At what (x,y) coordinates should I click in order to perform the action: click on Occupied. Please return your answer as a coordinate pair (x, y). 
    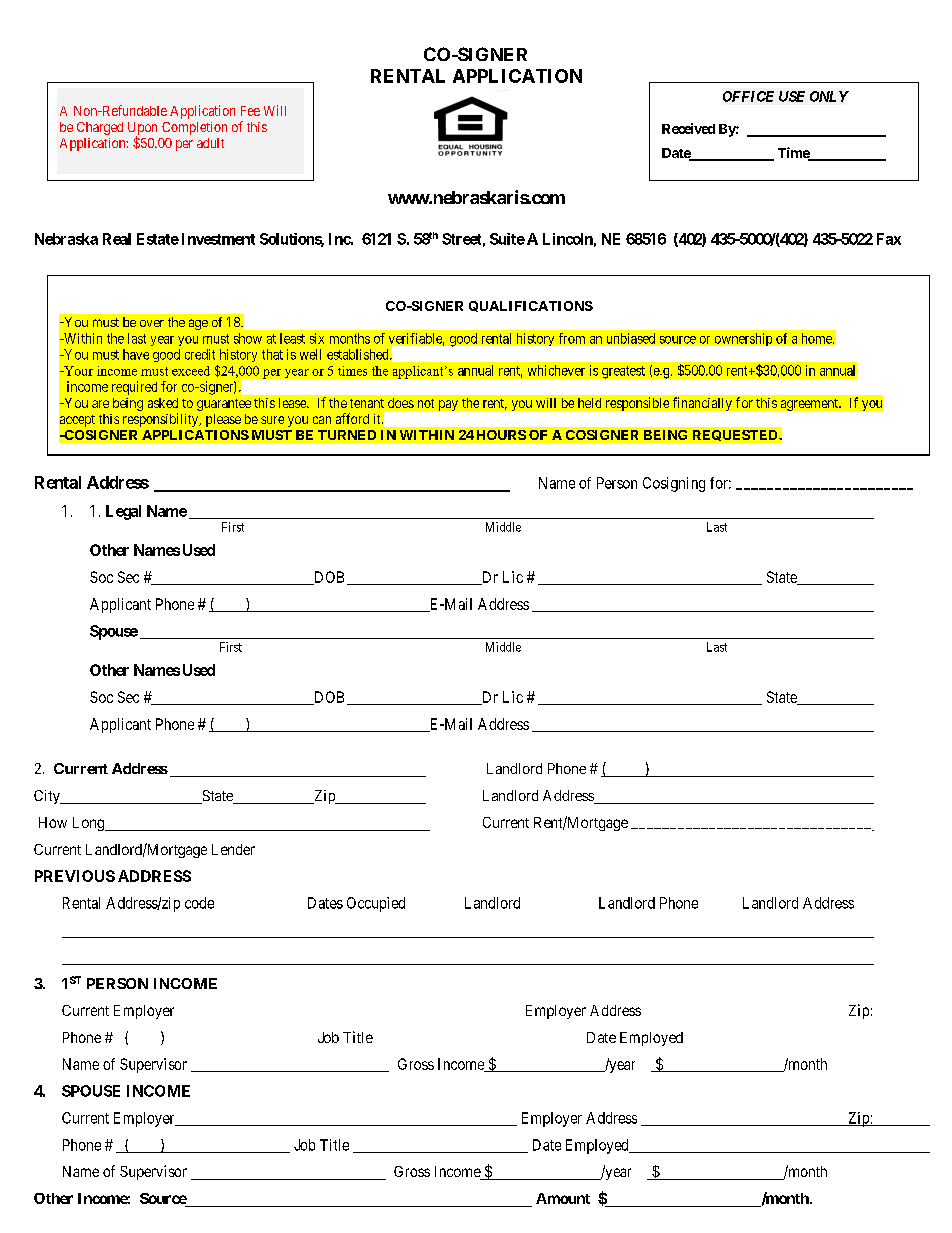
    Looking at the image, I should click on (376, 904).
